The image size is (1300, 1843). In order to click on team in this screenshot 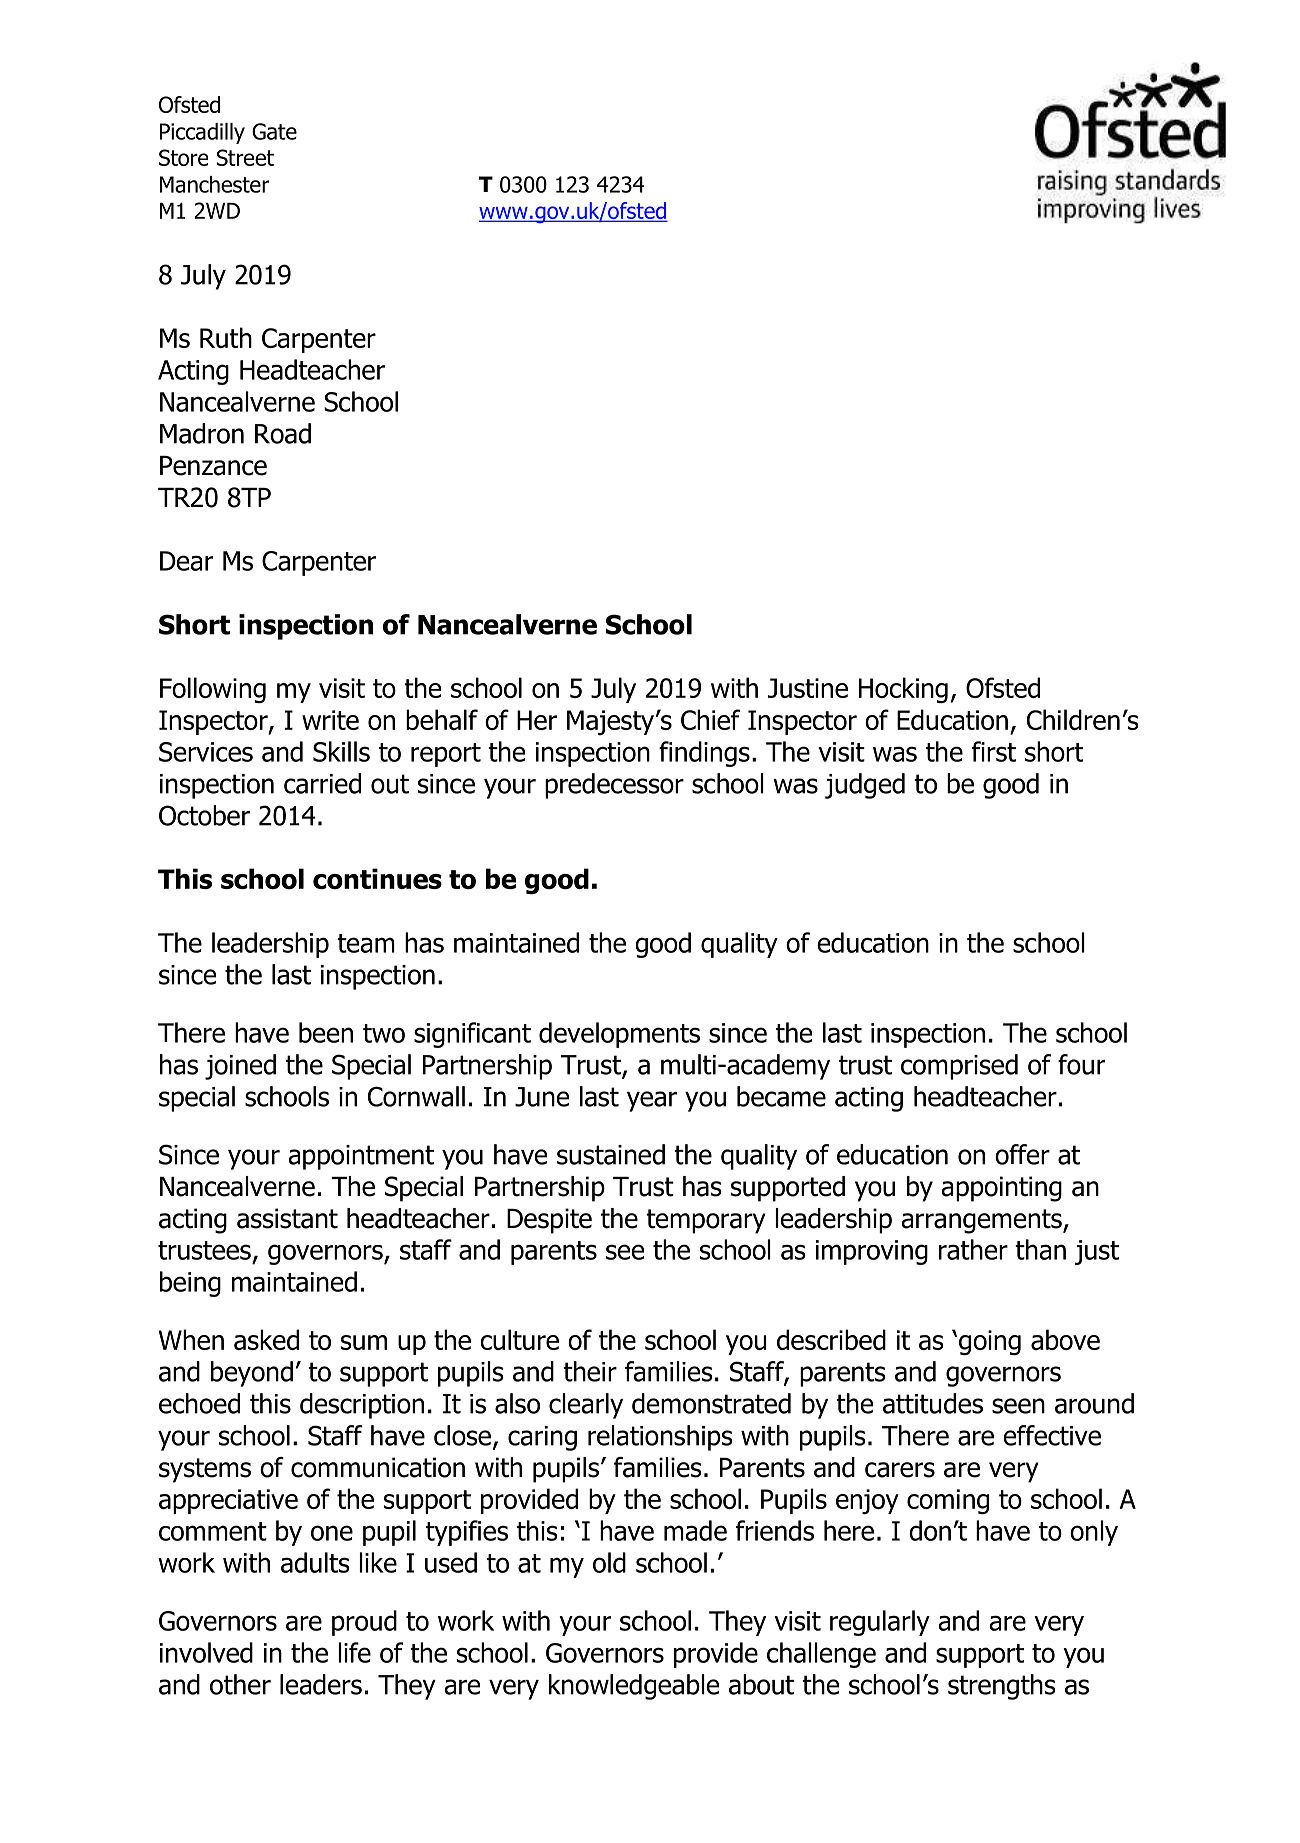, I will do `click(366, 943)`.
